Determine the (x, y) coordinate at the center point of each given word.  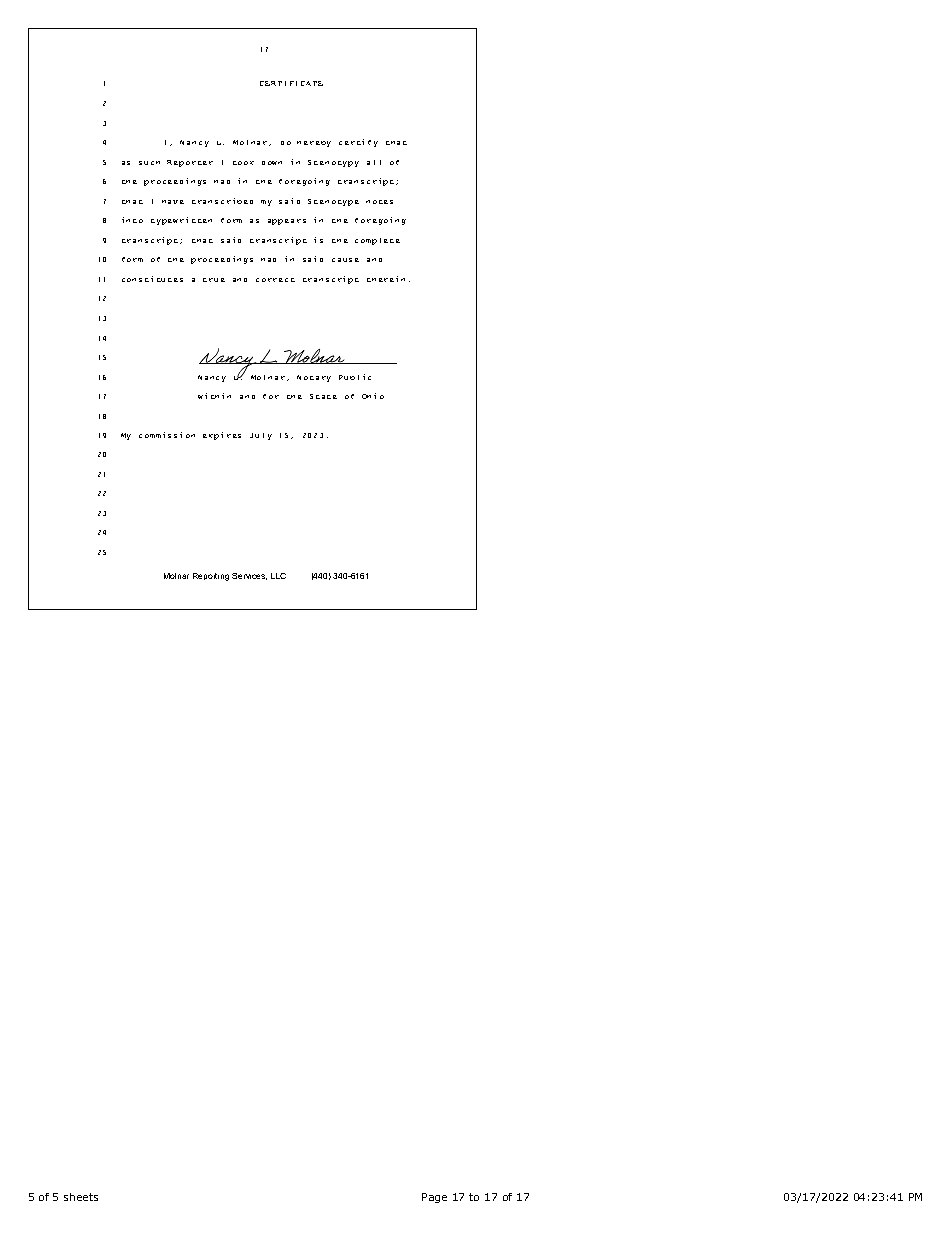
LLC (278, 576)
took (243, 163)
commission (167, 435)
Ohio (373, 396)
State (323, 396)
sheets (81, 1197)
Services (249, 576)
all (374, 162)
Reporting (211, 577)
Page (434, 1198)
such (149, 163)
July (261, 436)
